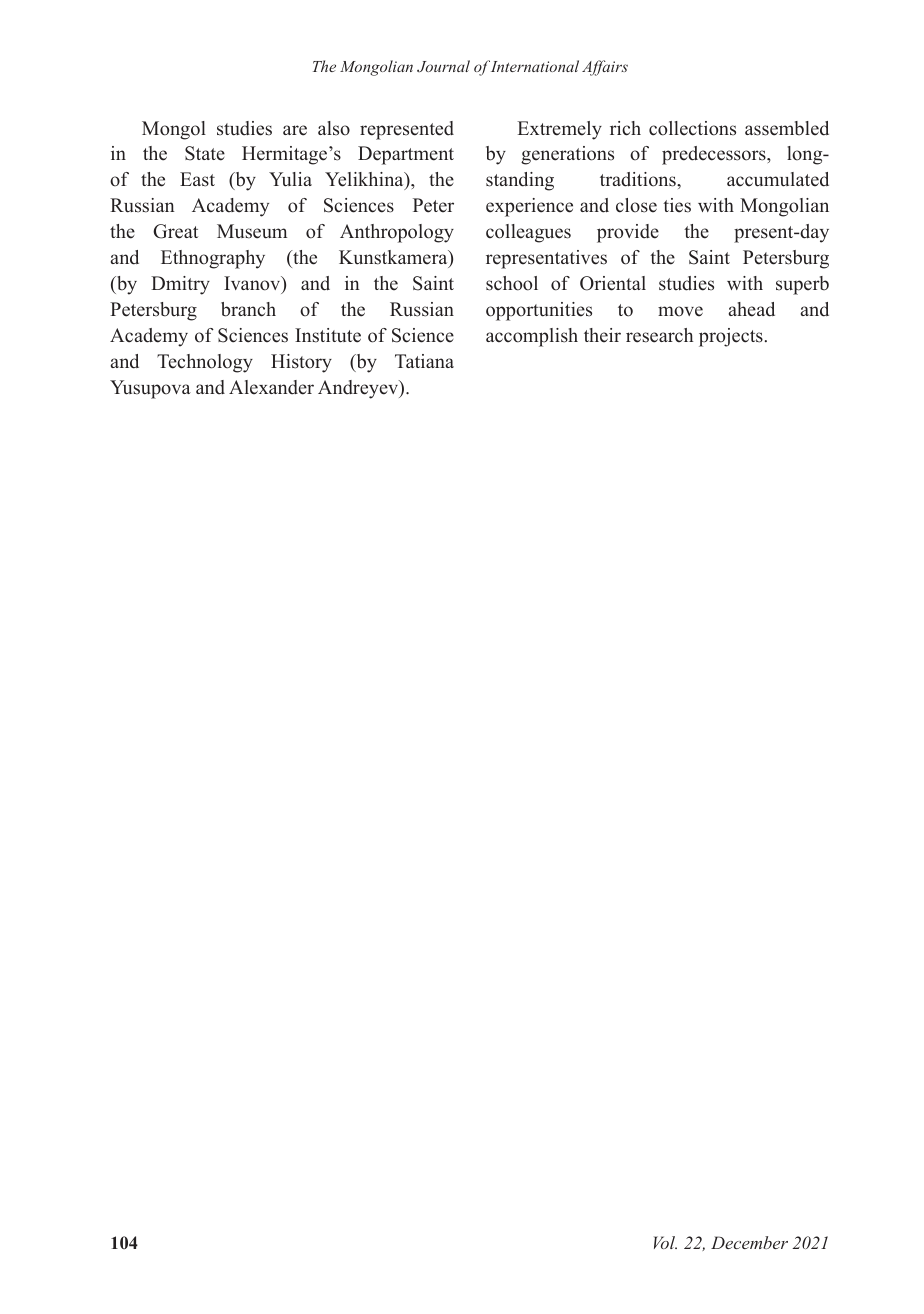 The image size is (924, 1314). I want to click on projects, so click(731, 337).
